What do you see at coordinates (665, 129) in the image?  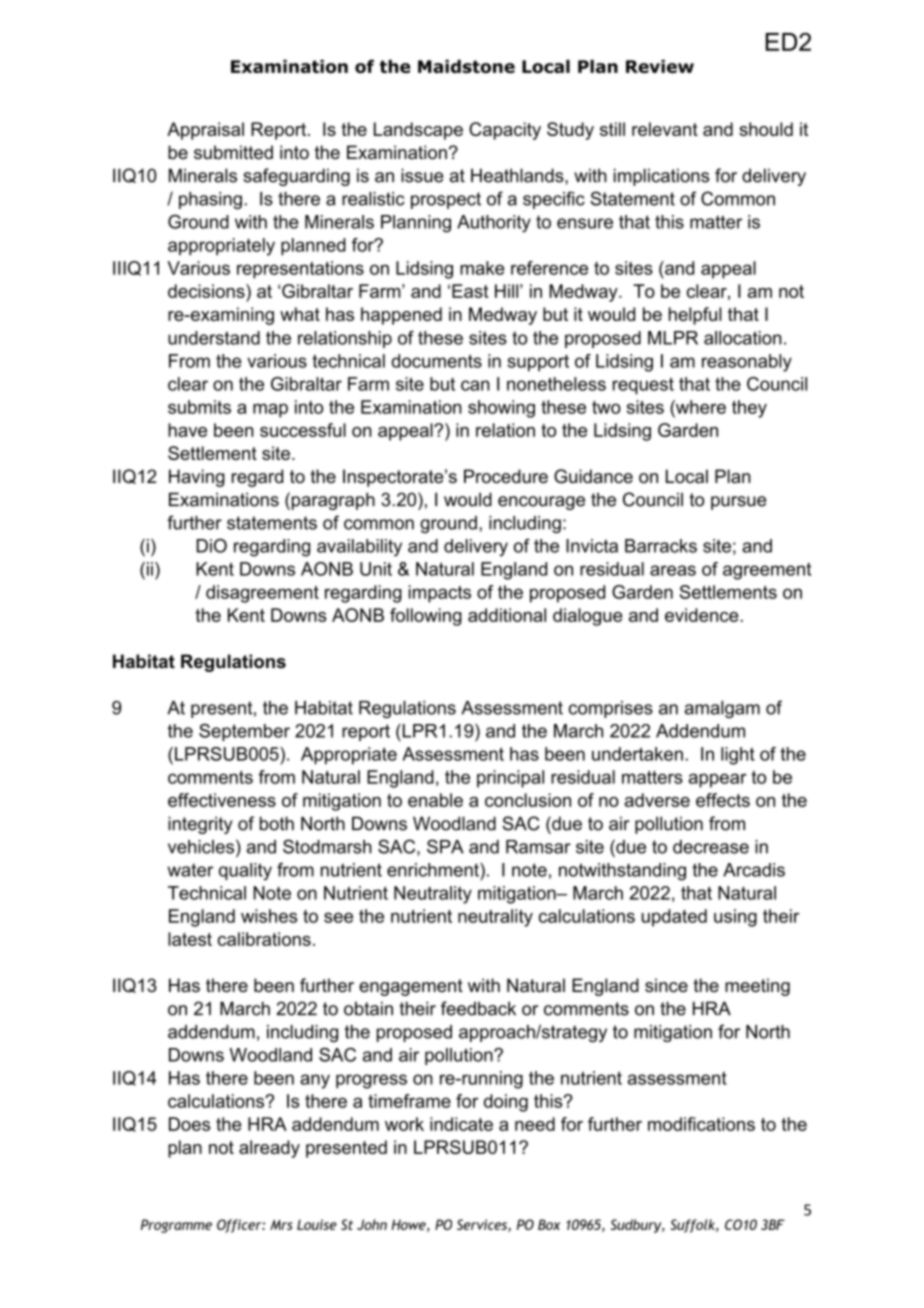 I see `relevant` at bounding box center [665, 129].
